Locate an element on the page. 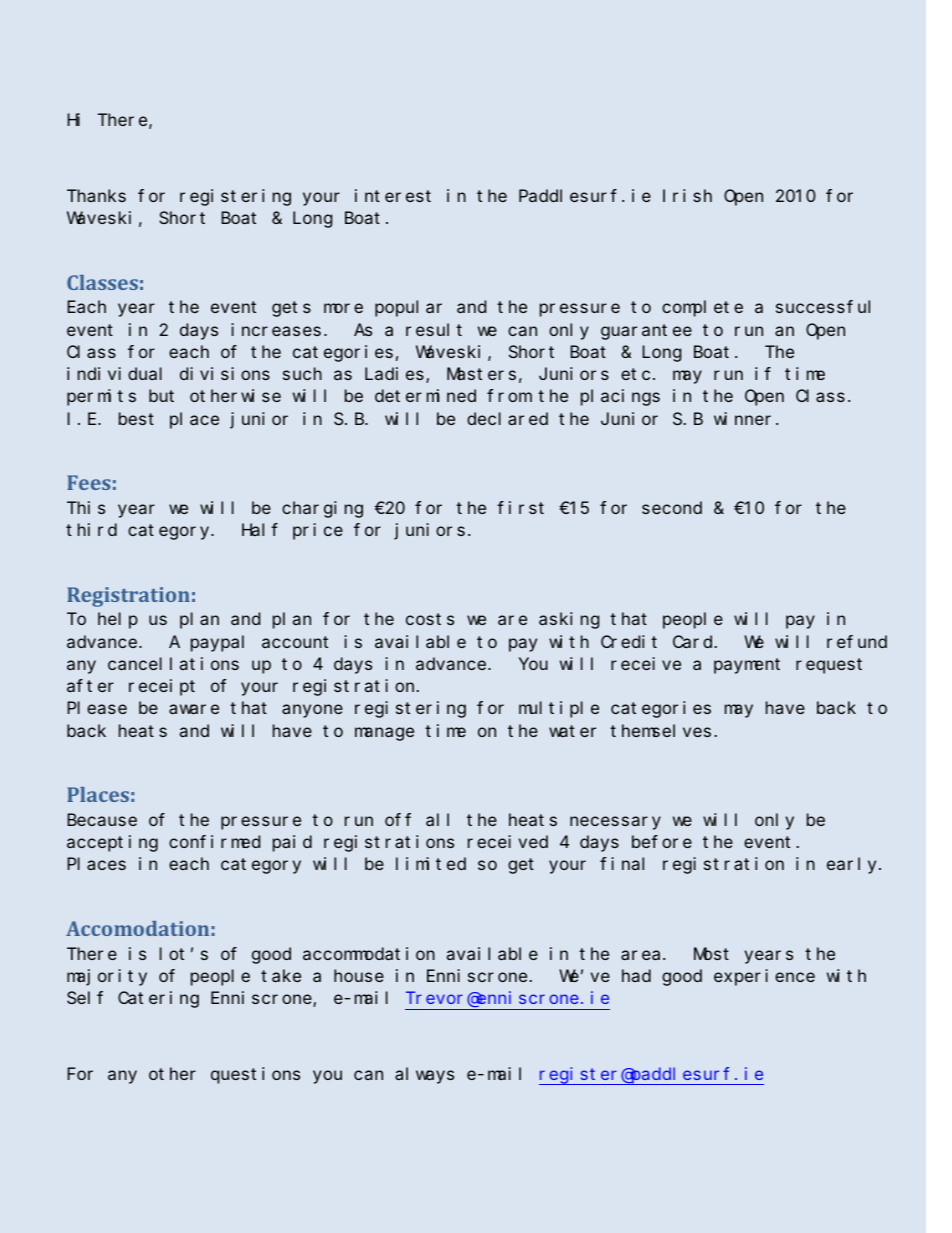  refund is located at coordinates (857, 641).
